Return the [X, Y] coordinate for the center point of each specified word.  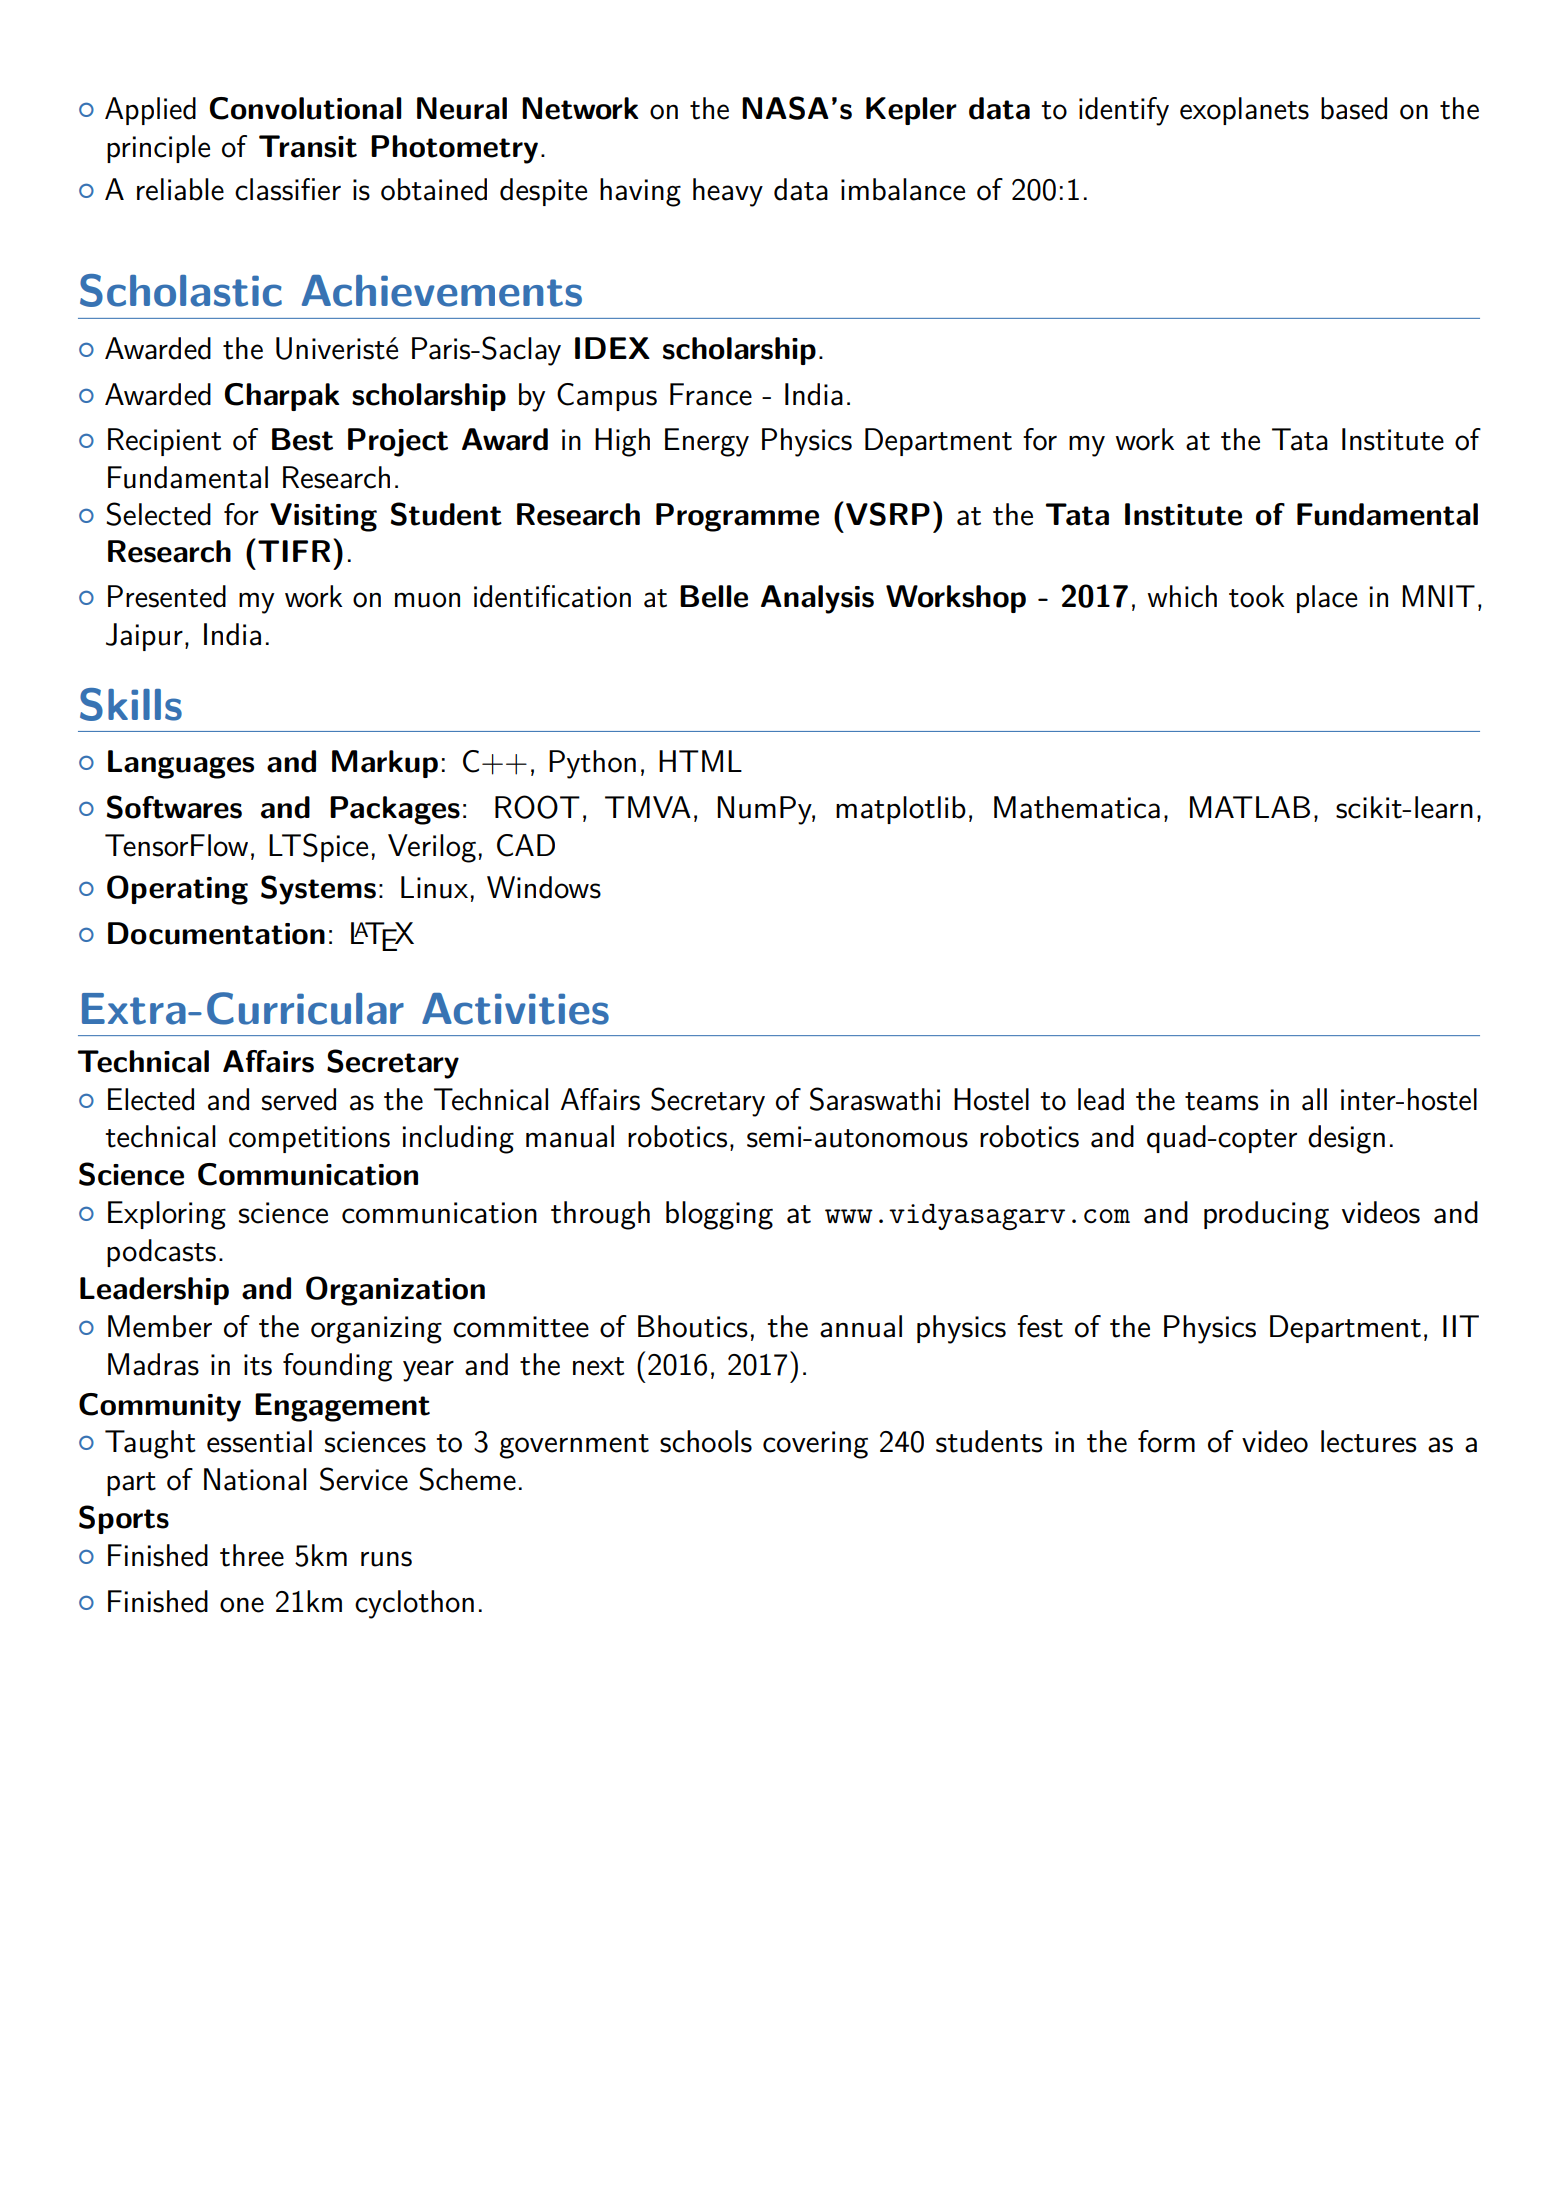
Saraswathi [875, 1099]
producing [1266, 1215]
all [1314, 1099]
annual [861, 1326]
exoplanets [1244, 111]
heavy [728, 192]
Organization [395, 1291]
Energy [707, 442]
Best [302, 439]
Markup [385, 764]
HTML [700, 761]
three [252, 1555]
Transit [308, 146]
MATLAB [1250, 807]
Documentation [216, 933]
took [1257, 596]
